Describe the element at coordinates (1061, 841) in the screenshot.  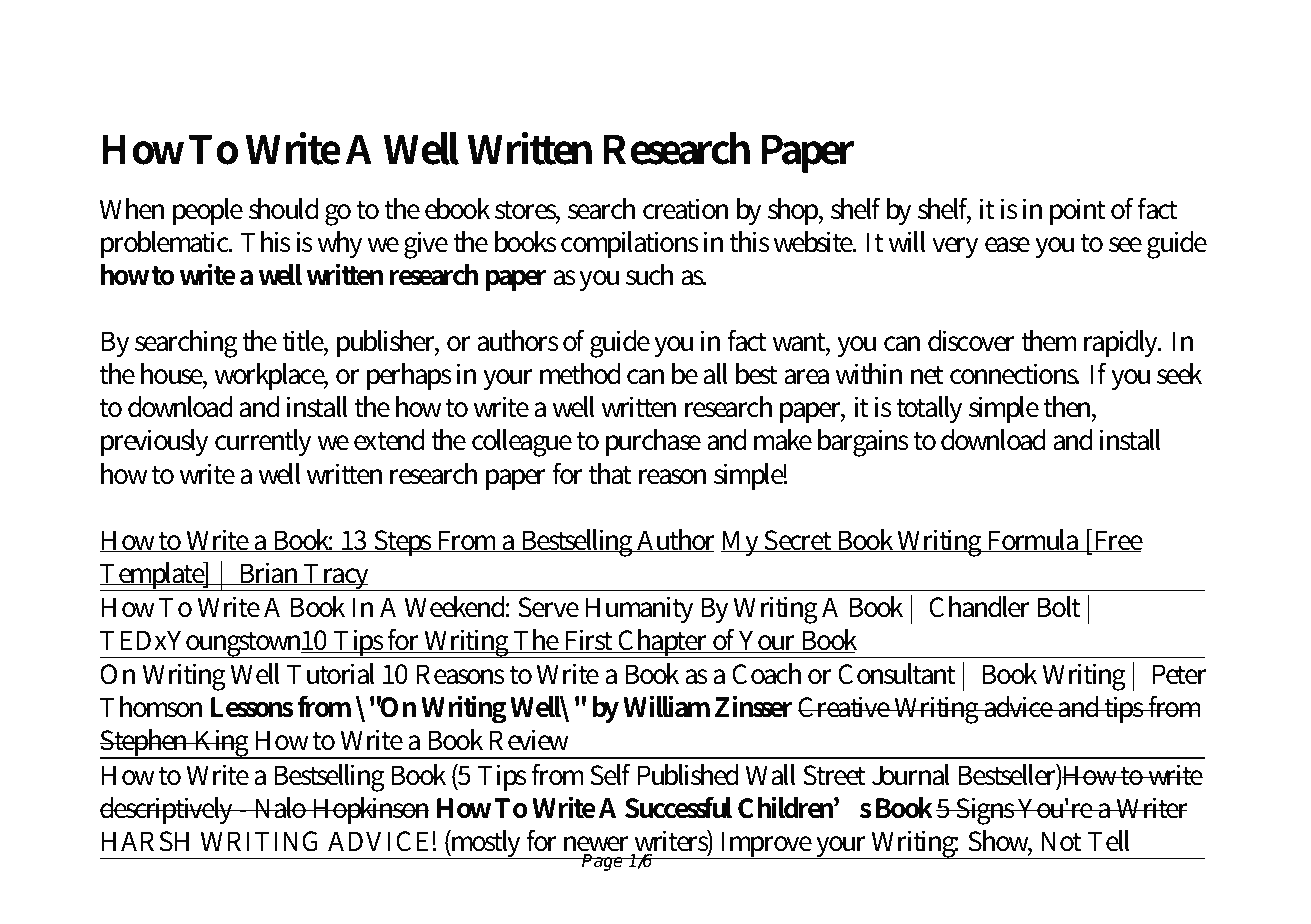
I see `Not` at that location.
